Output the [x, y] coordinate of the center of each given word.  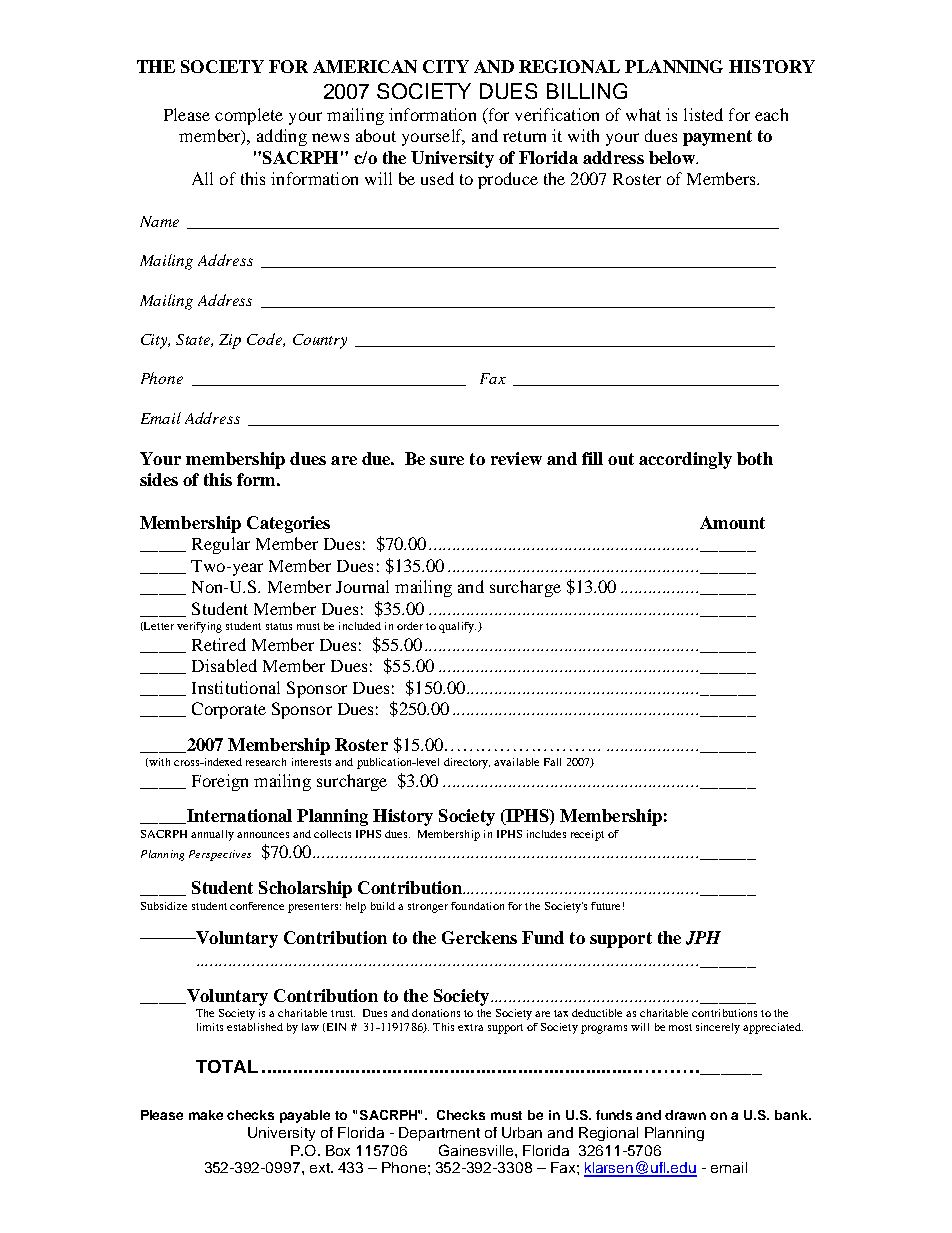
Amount [732, 522]
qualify [457, 627]
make [206, 1115]
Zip [230, 341]
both [755, 458]
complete [249, 116]
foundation [477, 906]
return [524, 136]
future [605, 906]
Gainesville [477, 1150]
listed [703, 114]
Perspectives [220, 855]
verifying [199, 627]
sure [447, 460]
